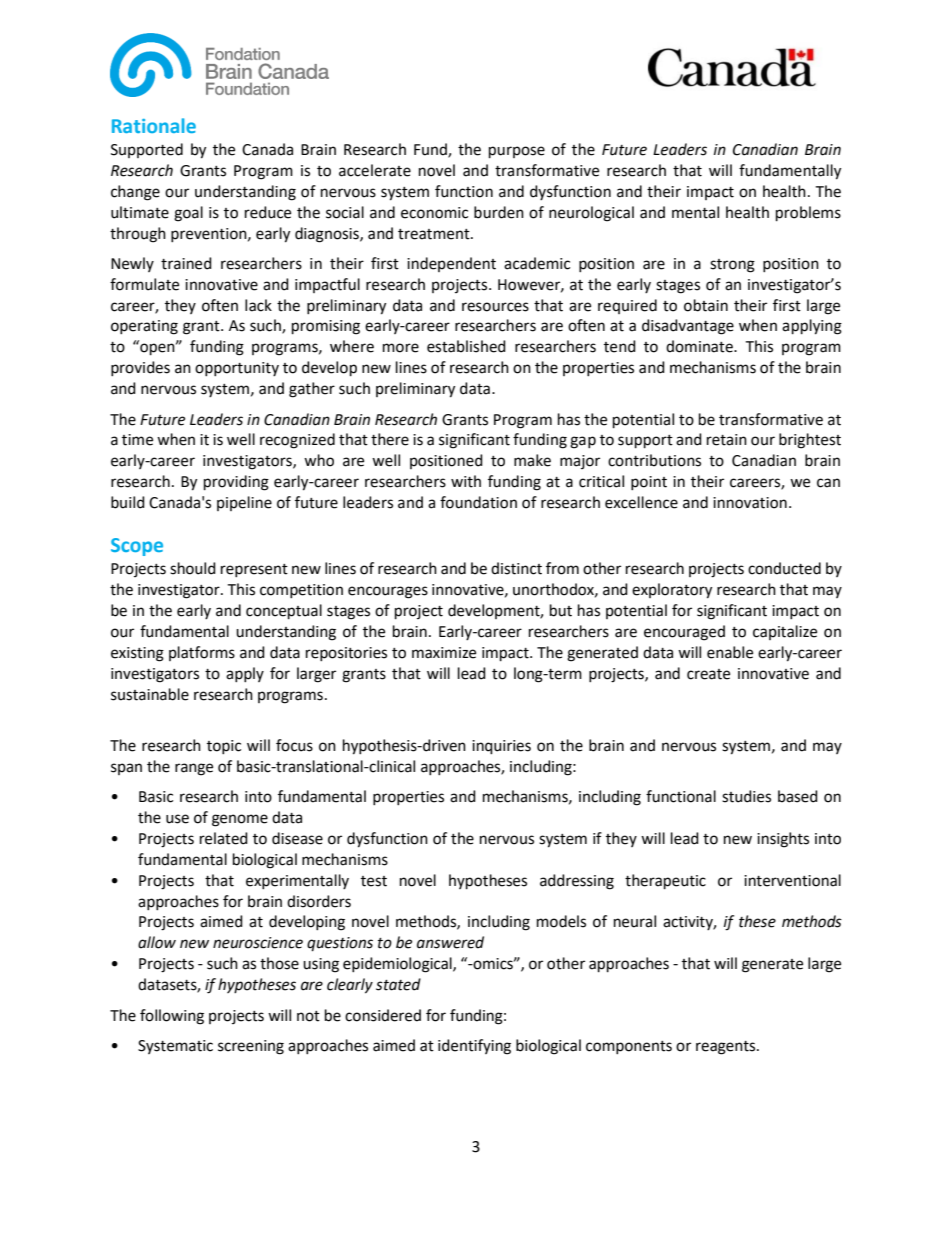  Describe the element at coordinates (172, 1017) in the screenshot. I see `following` at that location.
